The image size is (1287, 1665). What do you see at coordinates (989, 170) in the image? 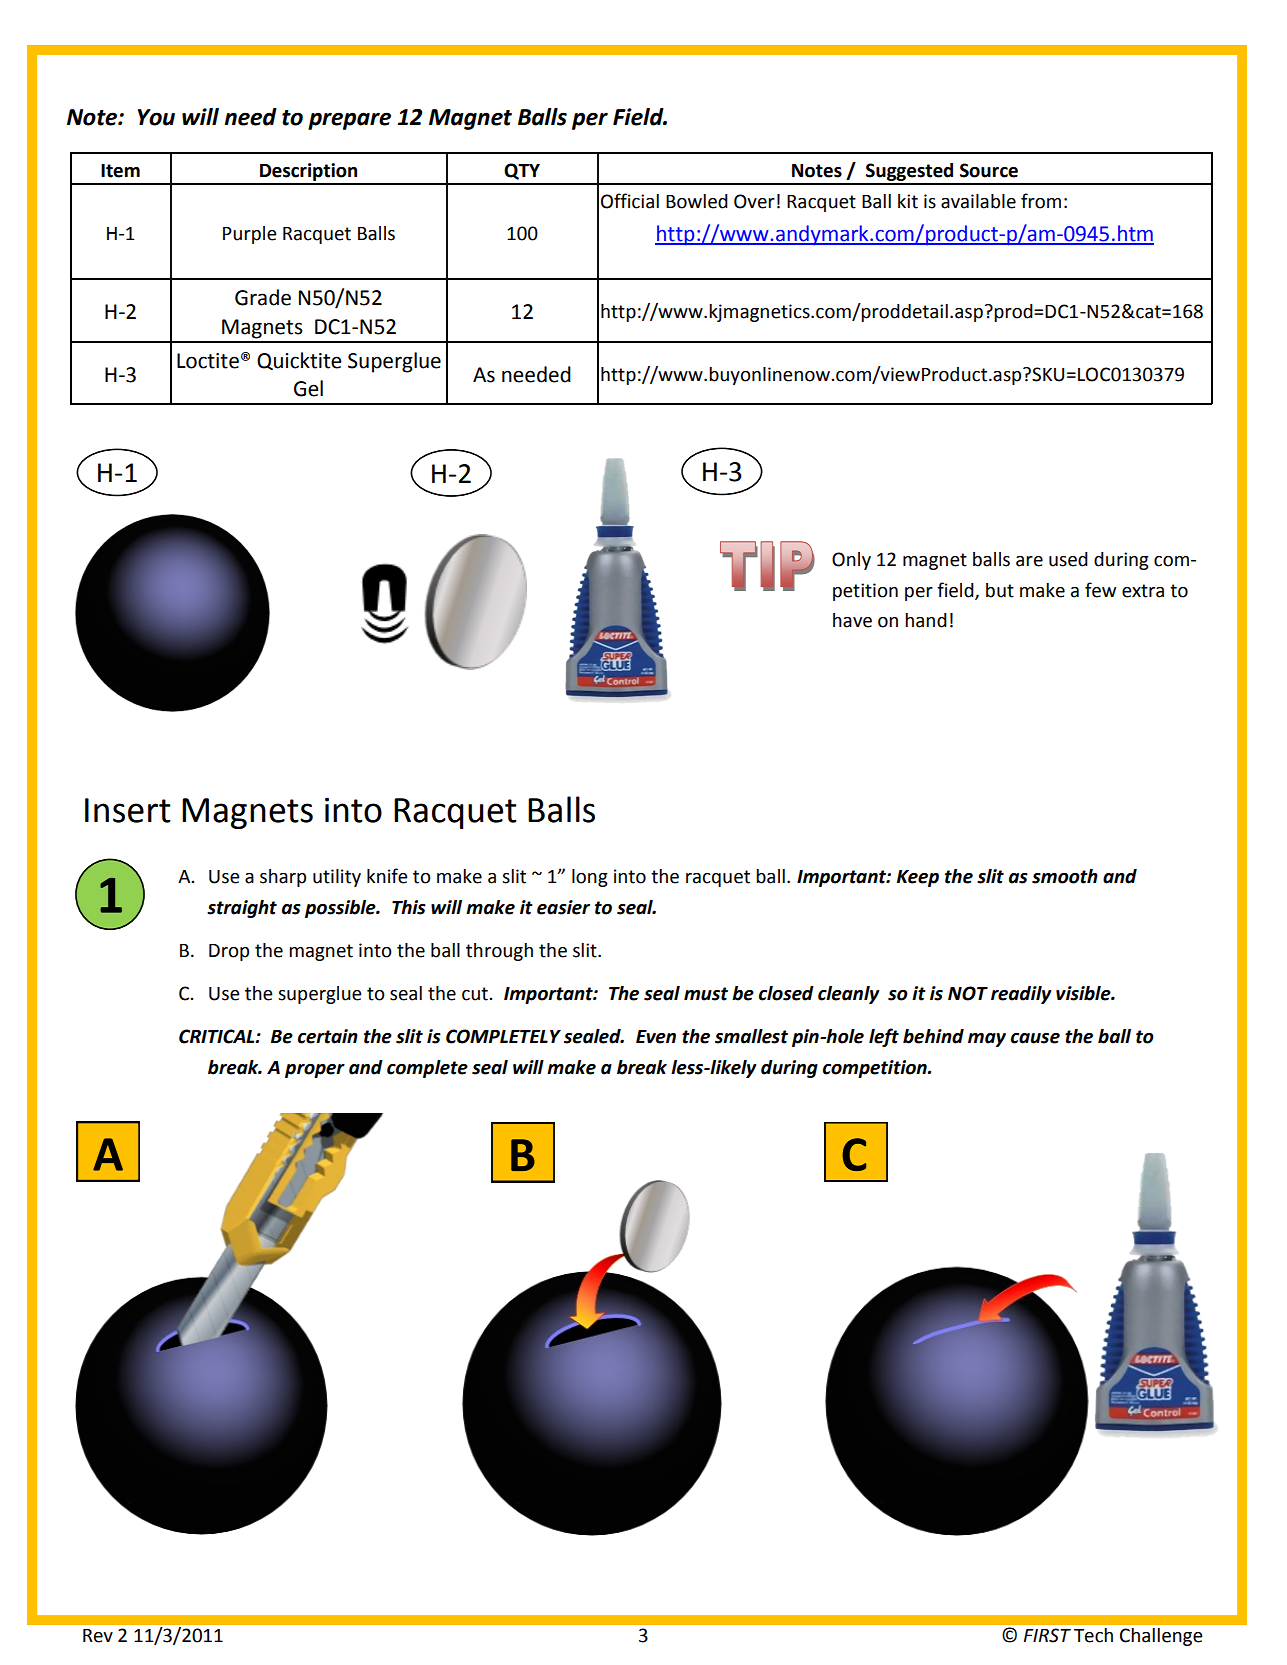
I see `Source` at bounding box center [989, 170].
